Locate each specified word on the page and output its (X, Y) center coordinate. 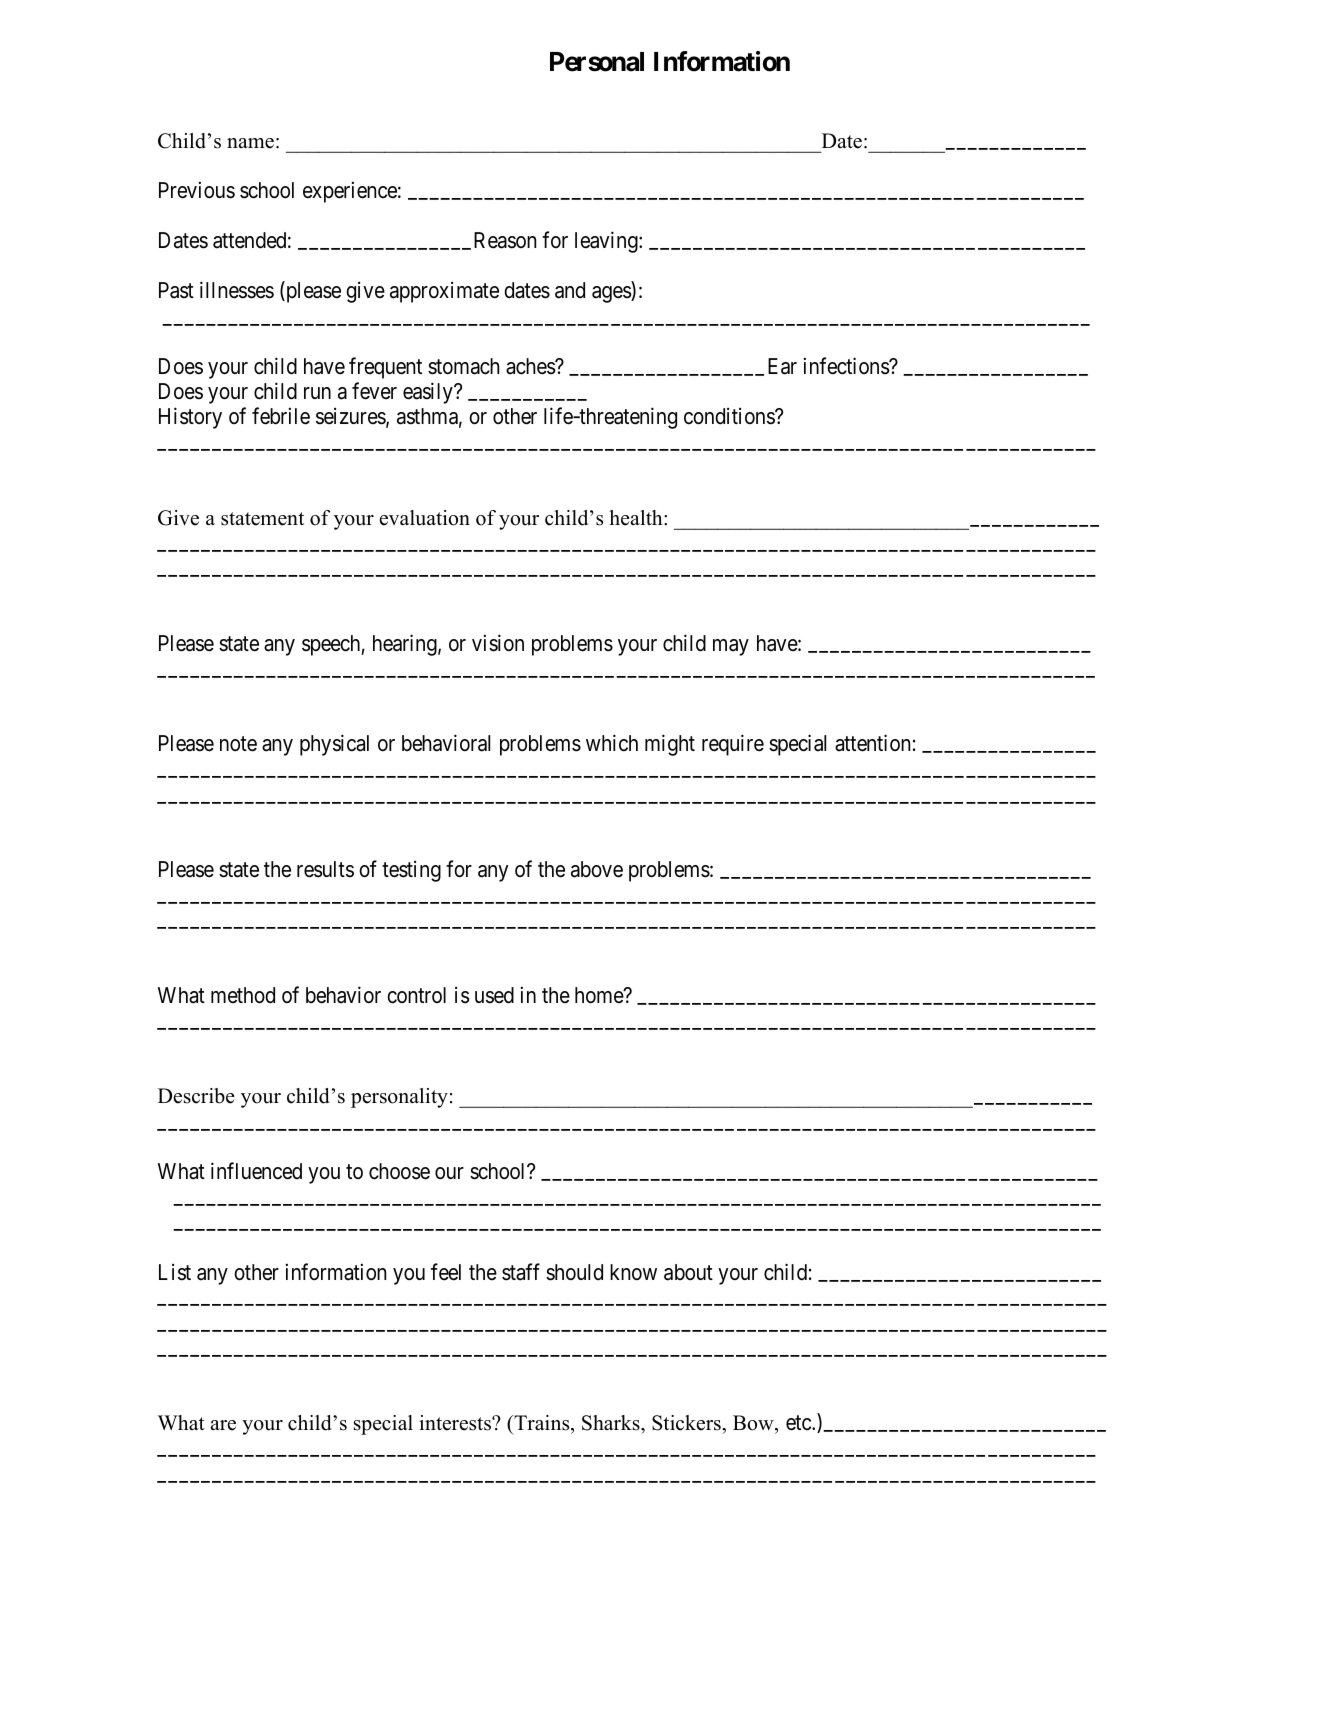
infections (847, 366)
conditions (730, 416)
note (238, 744)
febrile (281, 416)
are (223, 1425)
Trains (542, 1424)
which (612, 743)
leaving (607, 242)
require (733, 745)
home (600, 995)
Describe (196, 1096)
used (494, 995)
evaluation (425, 518)
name (250, 143)
